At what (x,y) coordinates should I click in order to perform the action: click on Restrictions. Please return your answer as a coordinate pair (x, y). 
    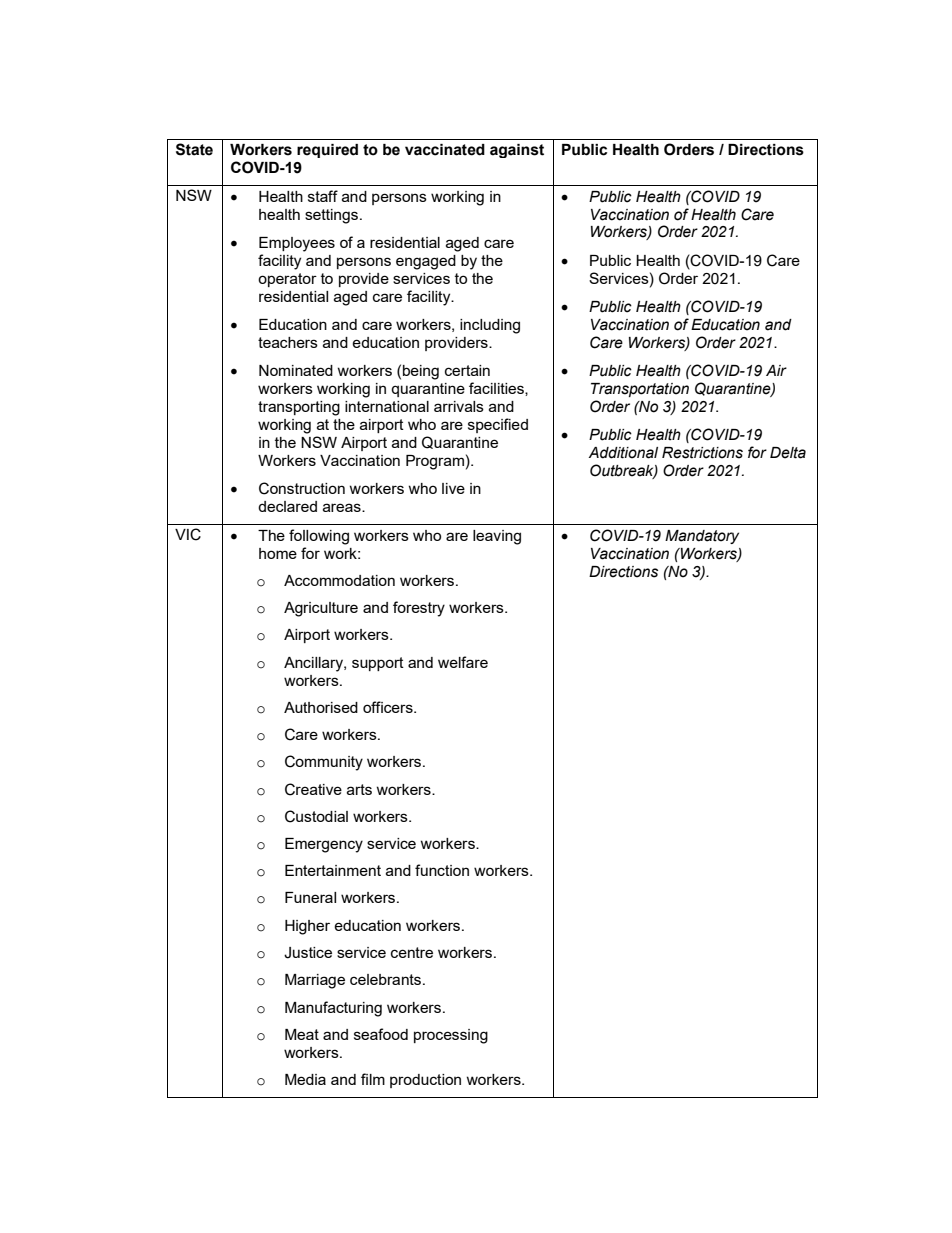
    Looking at the image, I should click on (702, 453).
